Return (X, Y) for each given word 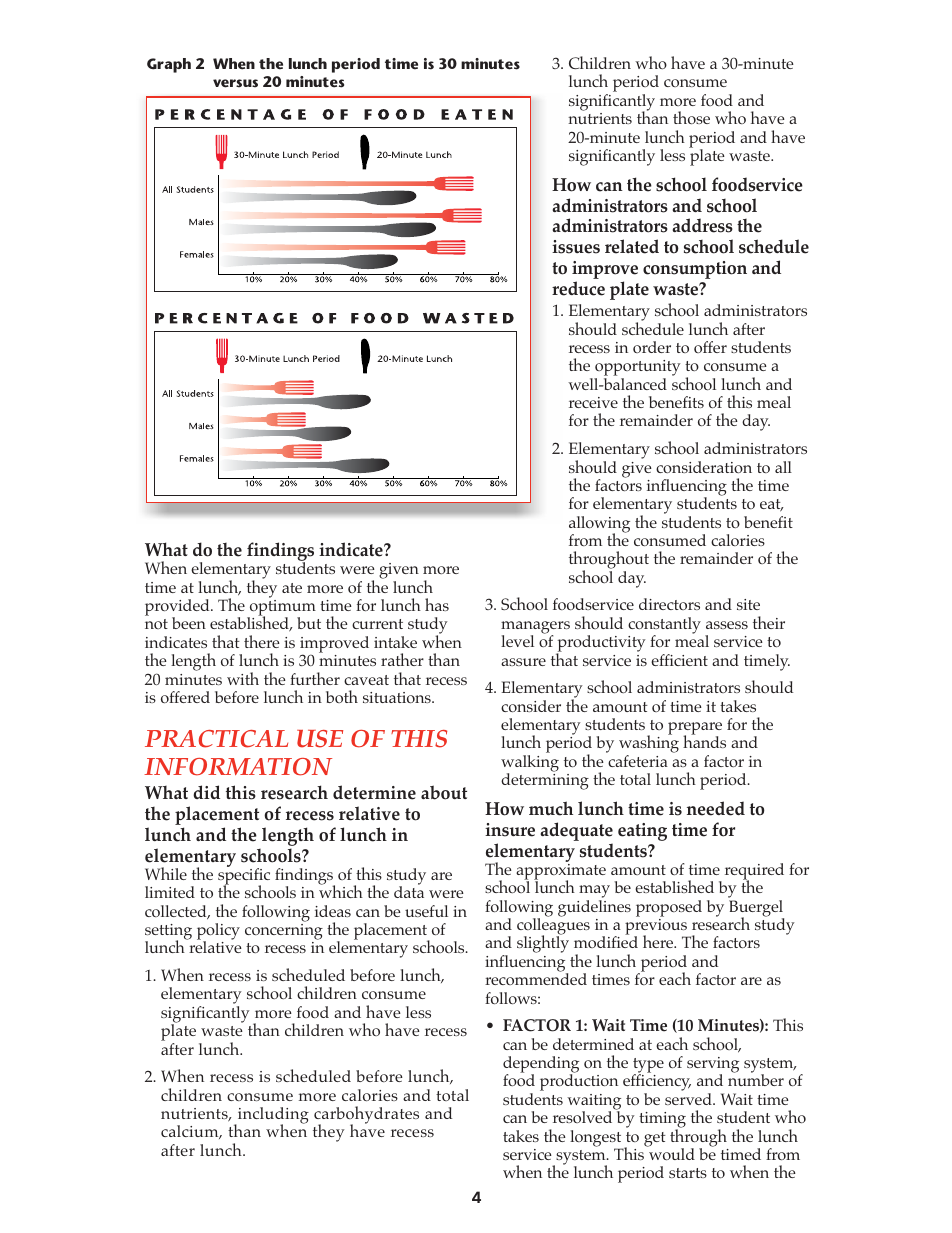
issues (576, 247)
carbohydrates (366, 1116)
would (671, 1153)
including (272, 1117)
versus (235, 83)
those (691, 117)
